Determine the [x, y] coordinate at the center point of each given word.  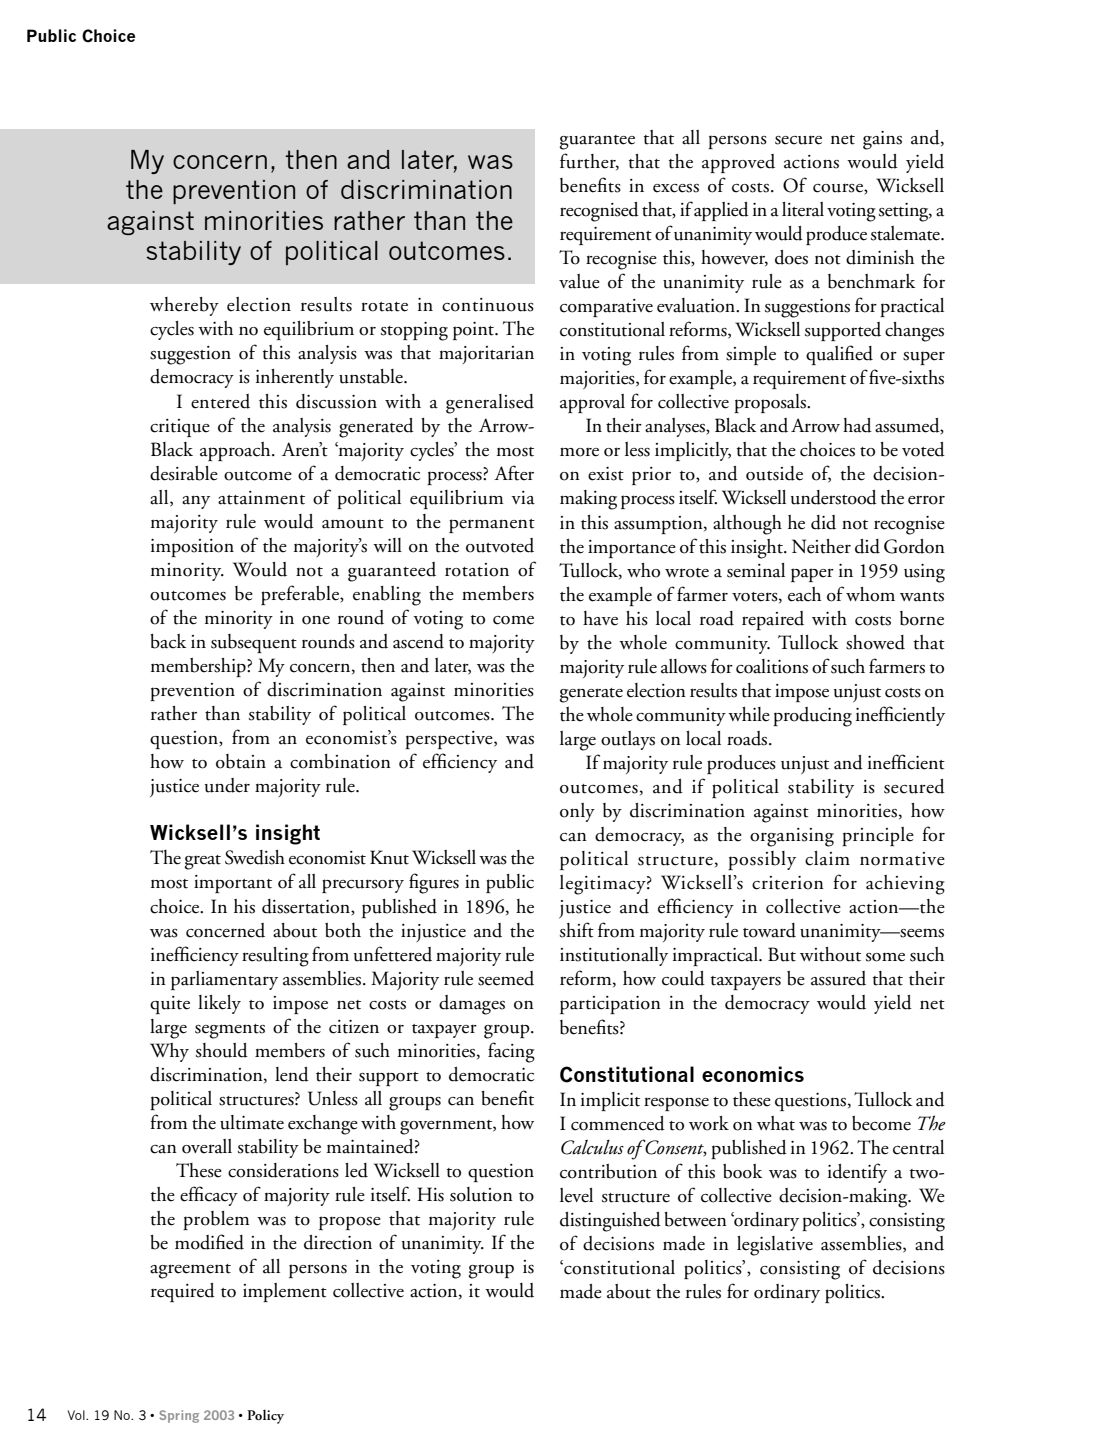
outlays [628, 740]
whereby [184, 306]
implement [285, 1292]
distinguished [610, 1222]
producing [812, 717]
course [839, 189]
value [579, 281]
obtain [241, 761]
